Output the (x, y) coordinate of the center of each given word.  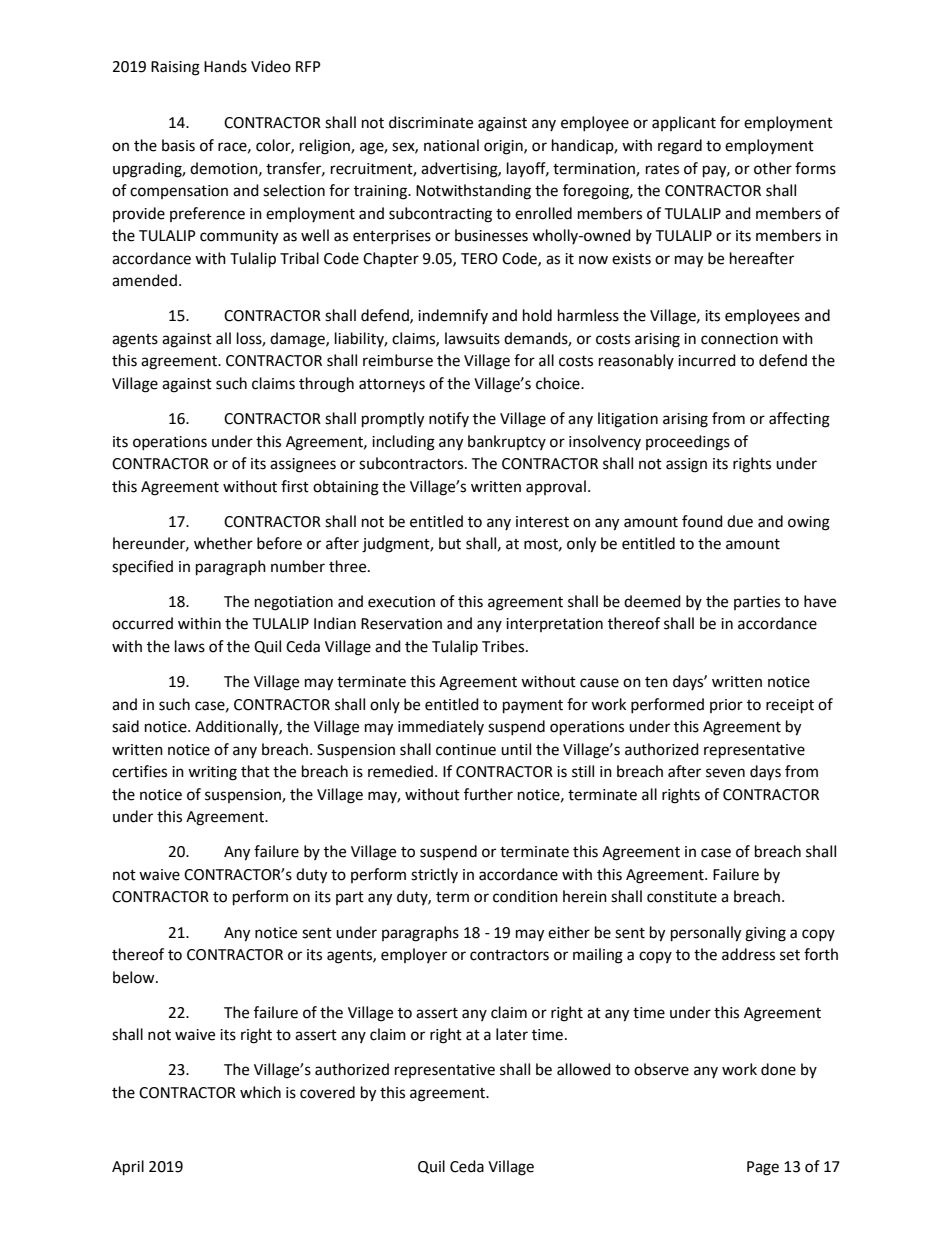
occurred (142, 623)
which (260, 1092)
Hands (225, 66)
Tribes (504, 646)
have (820, 601)
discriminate (431, 122)
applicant (684, 123)
